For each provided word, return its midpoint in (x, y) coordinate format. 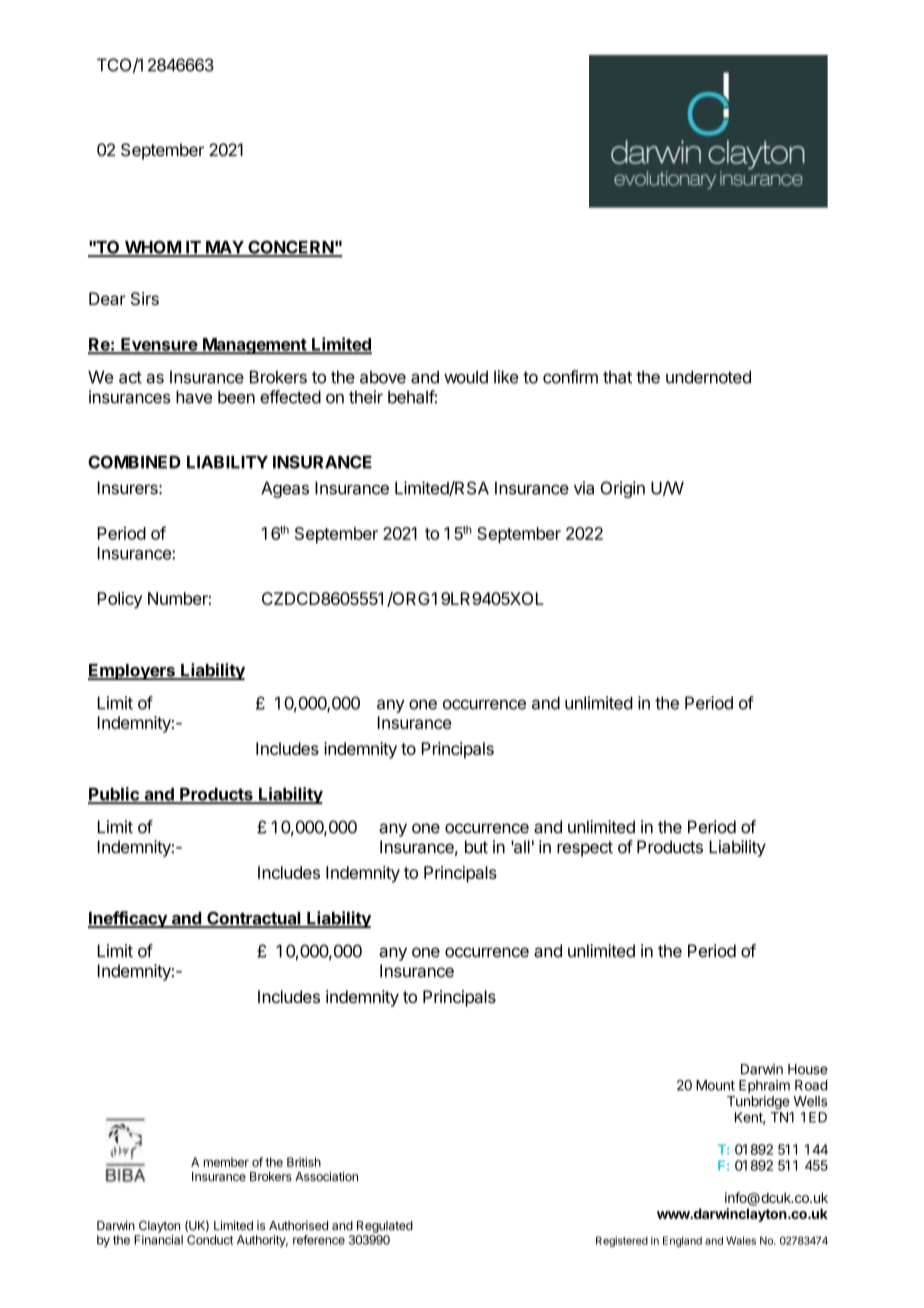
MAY (224, 248)
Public (114, 795)
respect (585, 849)
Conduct (210, 1240)
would (466, 377)
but (476, 847)
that (617, 377)
